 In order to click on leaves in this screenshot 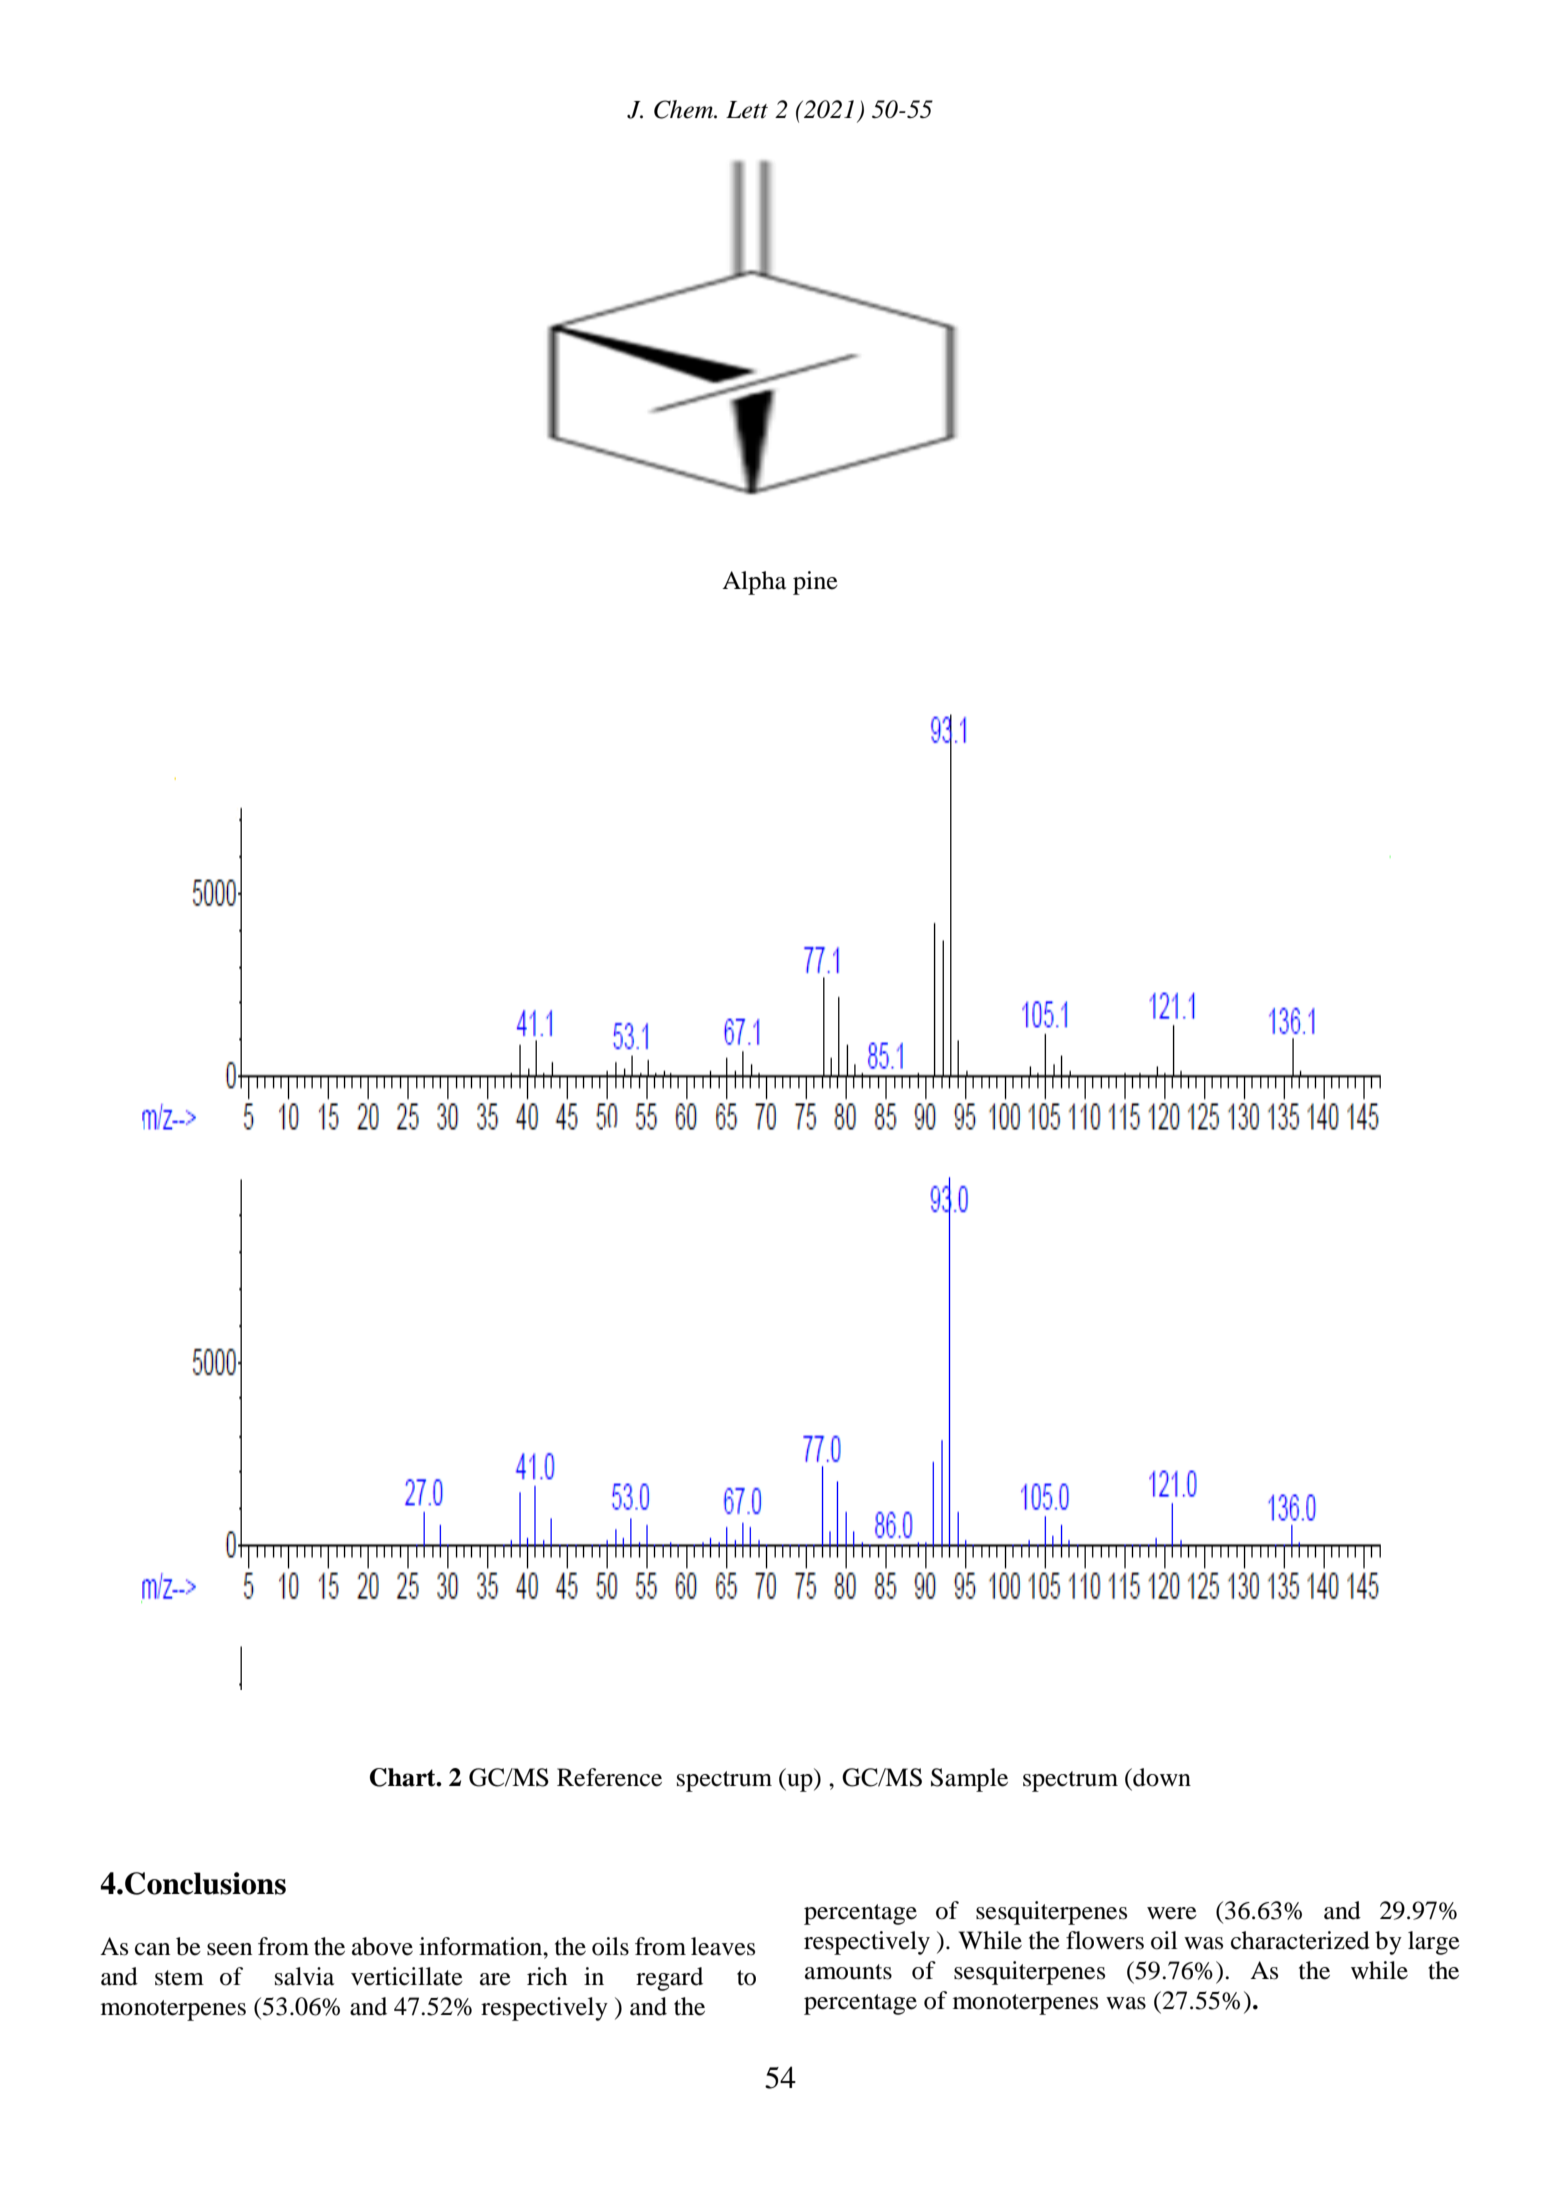, I will do `click(723, 1946)`.
